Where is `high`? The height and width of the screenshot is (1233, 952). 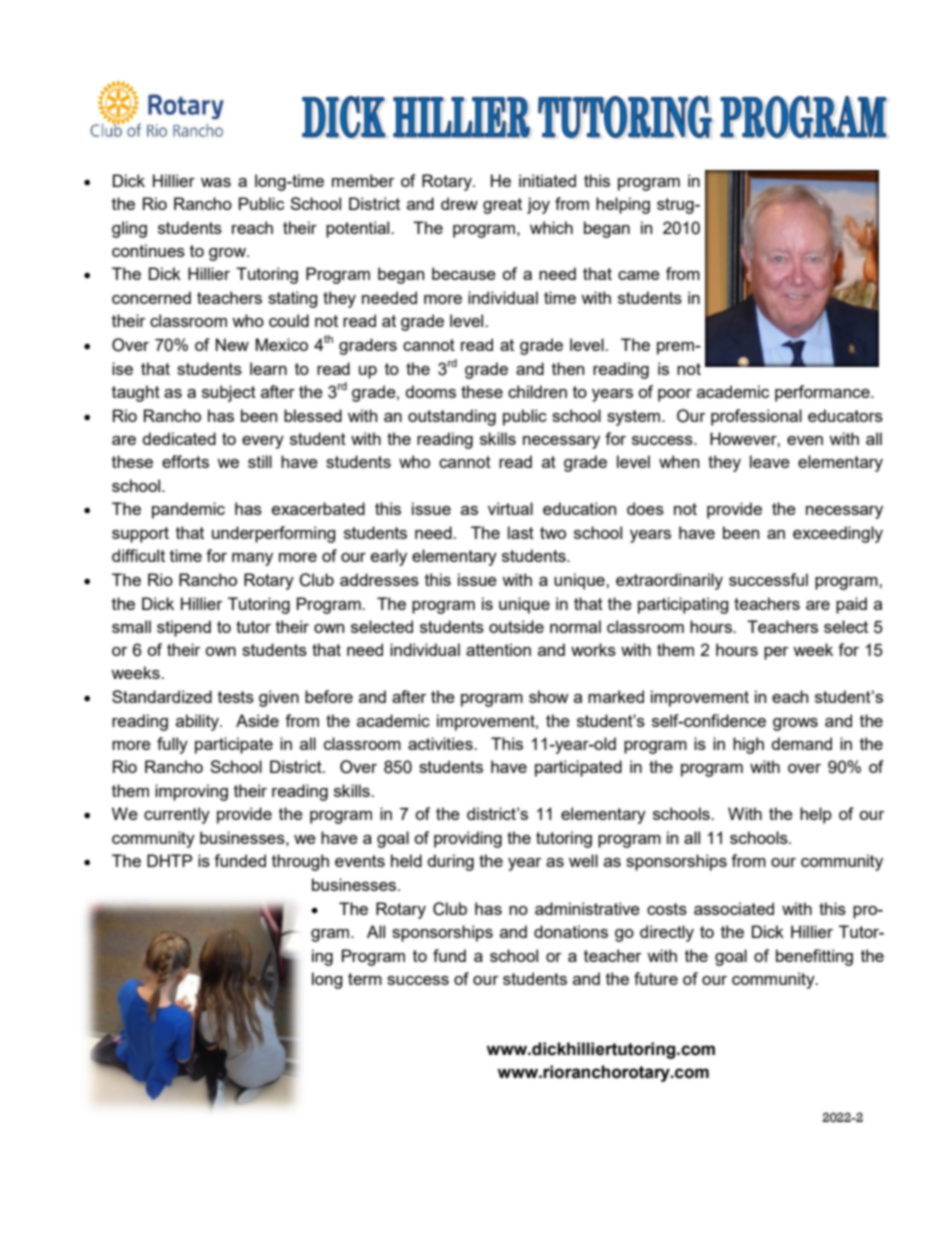
high is located at coordinates (748, 745).
